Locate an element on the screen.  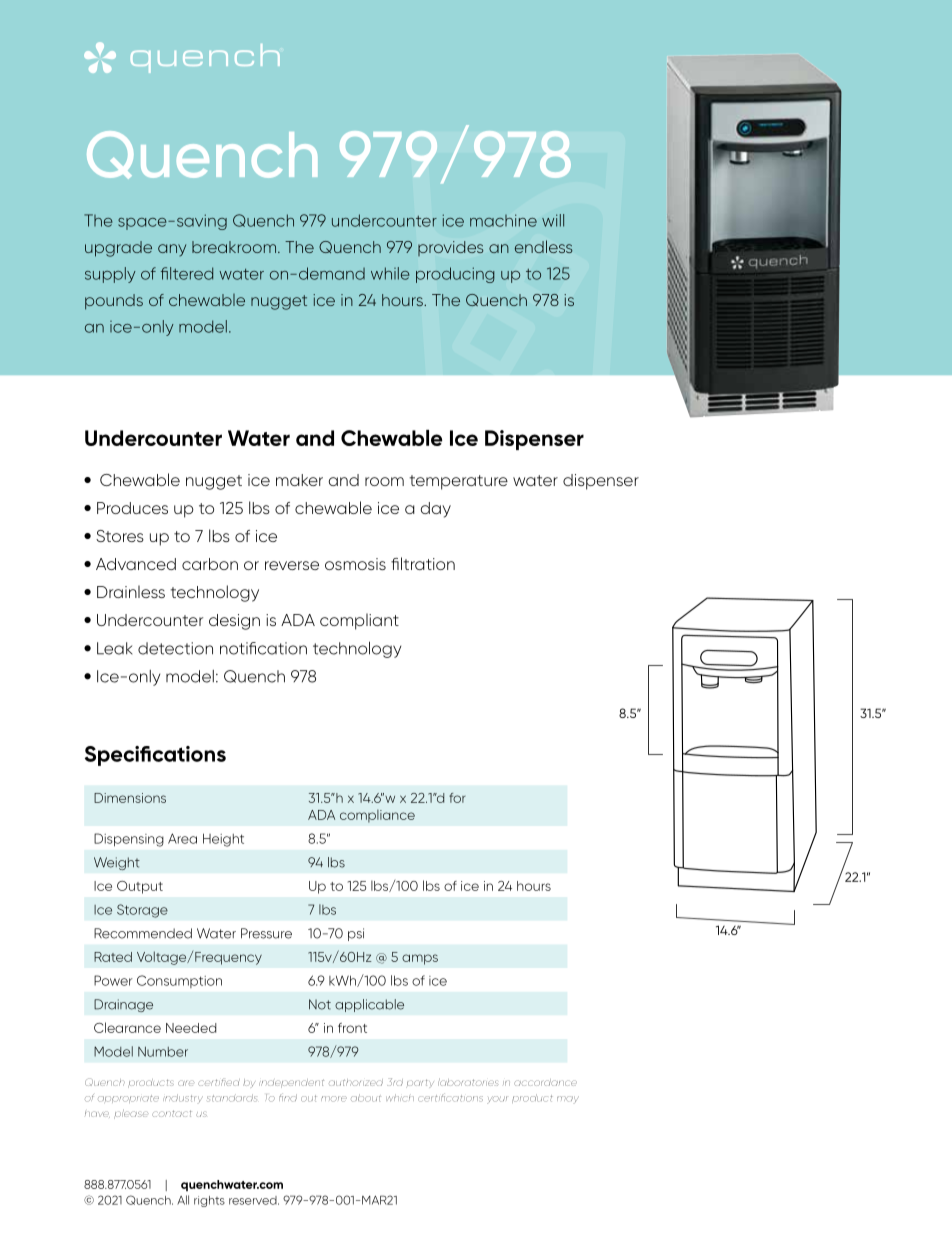
while is located at coordinates (390, 273).
